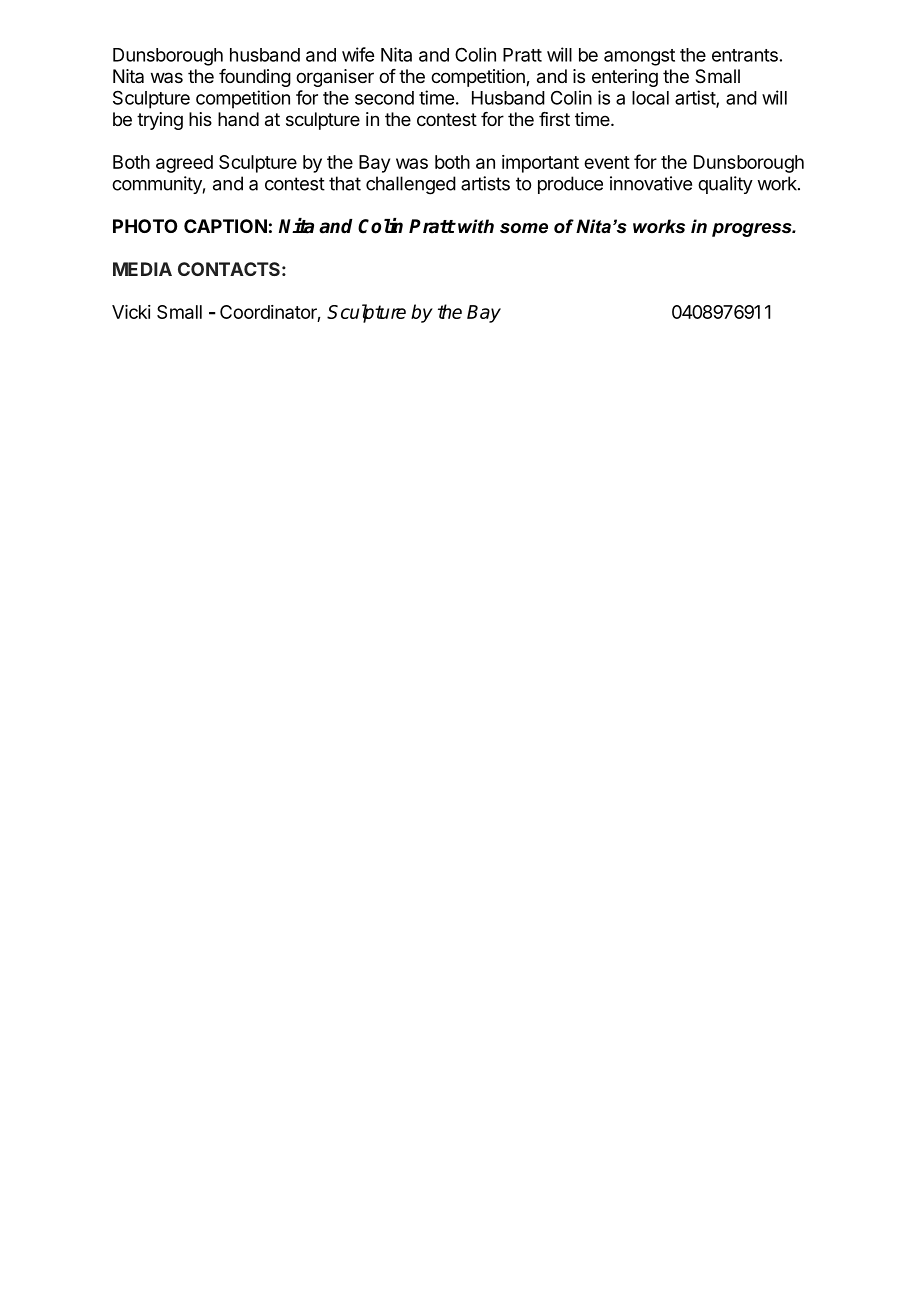 The image size is (924, 1308). What do you see at coordinates (229, 269) in the screenshot?
I see `CONTACTS` at bounding box center [229, 269].
